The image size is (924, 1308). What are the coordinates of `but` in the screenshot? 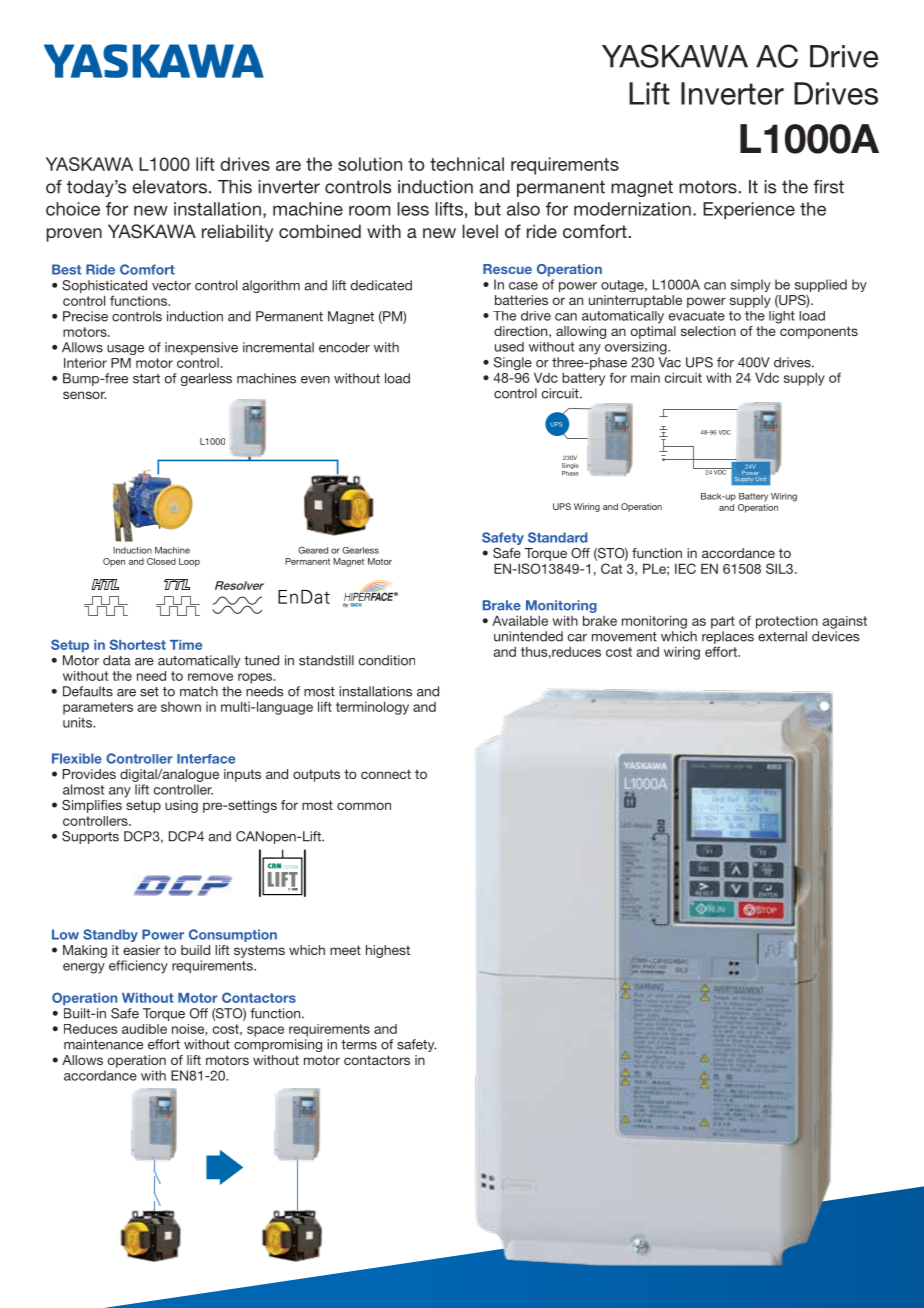 It's located at (488, 209).
